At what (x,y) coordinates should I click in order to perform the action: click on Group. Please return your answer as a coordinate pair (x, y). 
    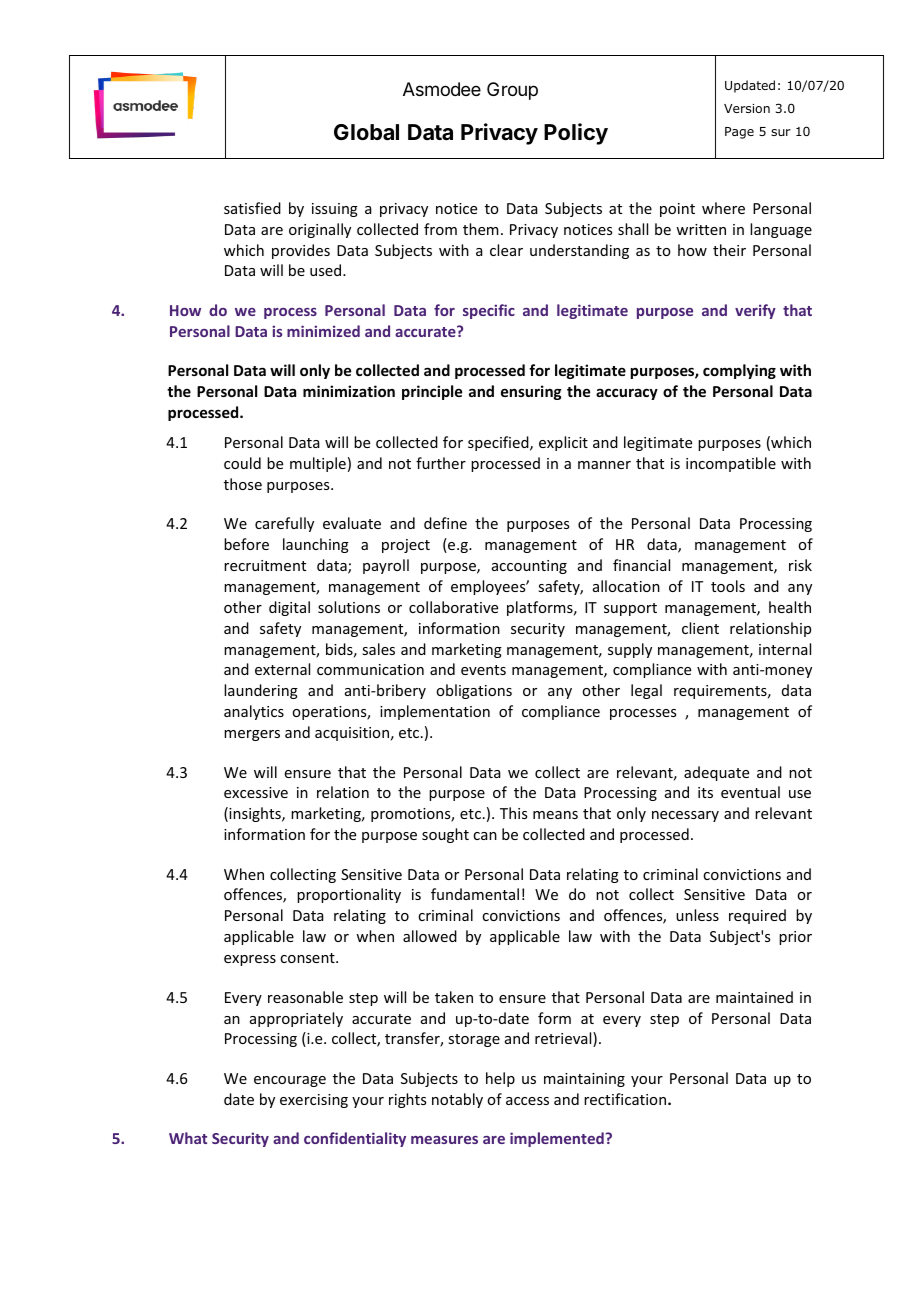
    Looking at the image, I should click on (512, 91).
